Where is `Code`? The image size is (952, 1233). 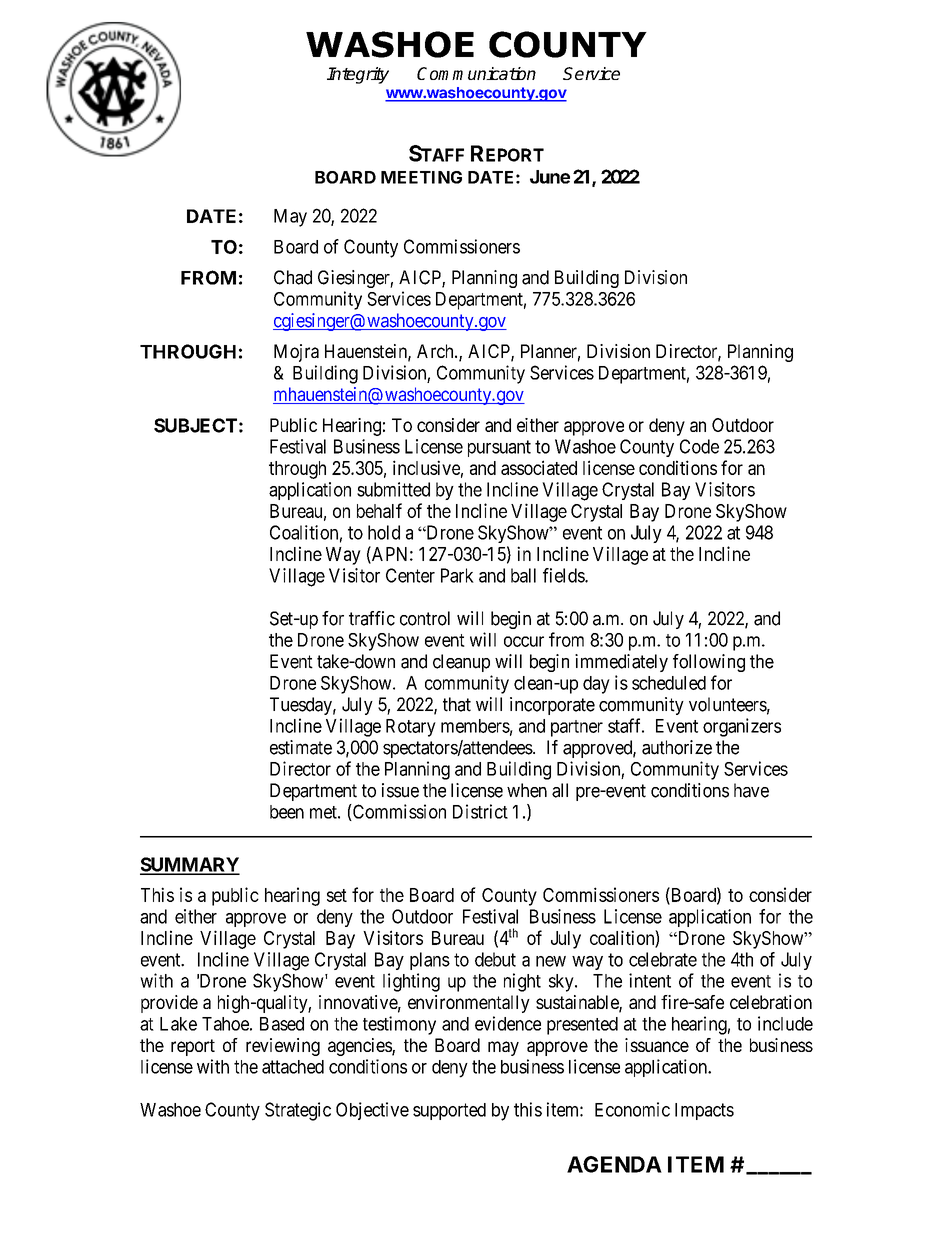 Code is located at coordinates (699, 446).
